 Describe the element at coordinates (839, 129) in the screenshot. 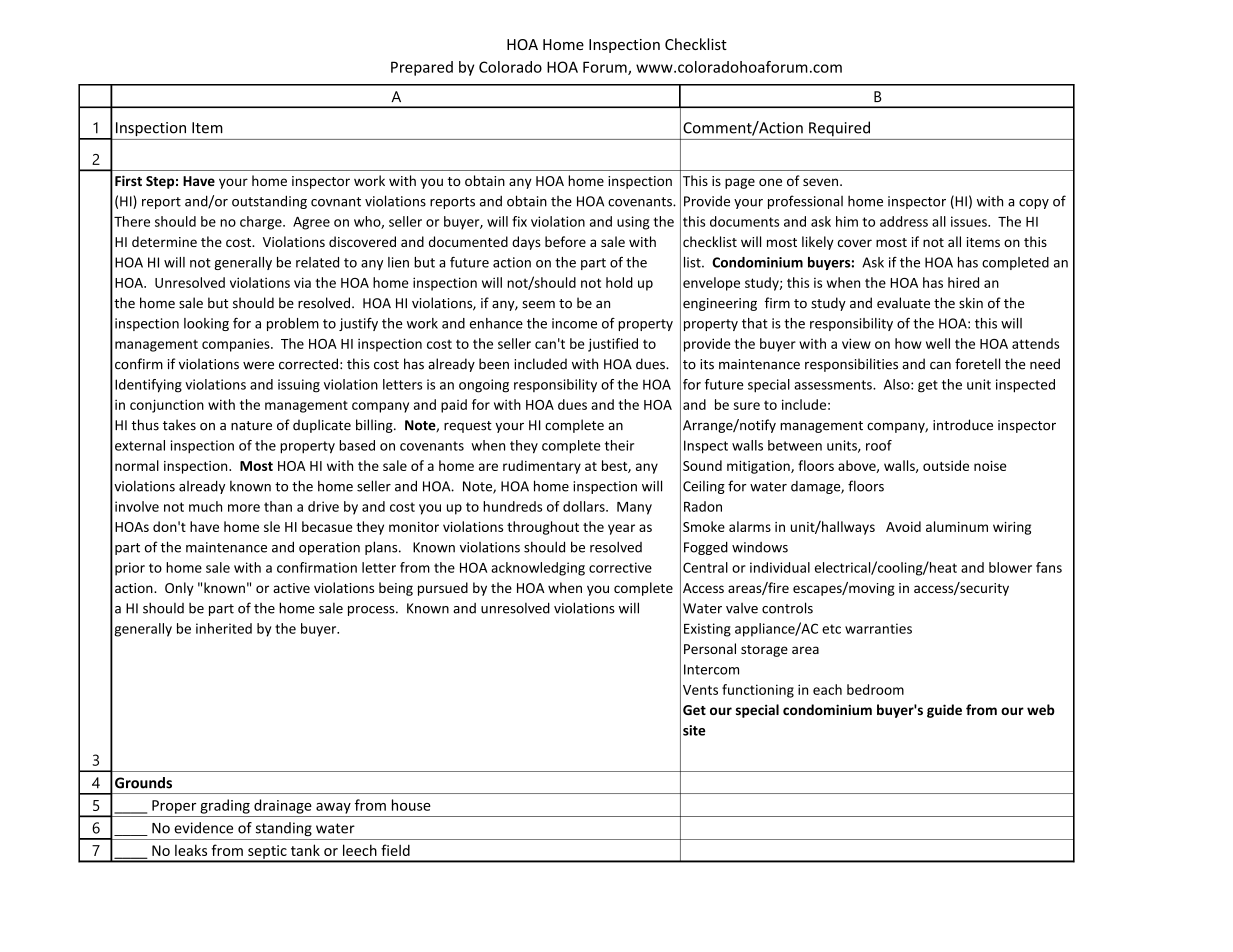

I see `Required` at that location.
